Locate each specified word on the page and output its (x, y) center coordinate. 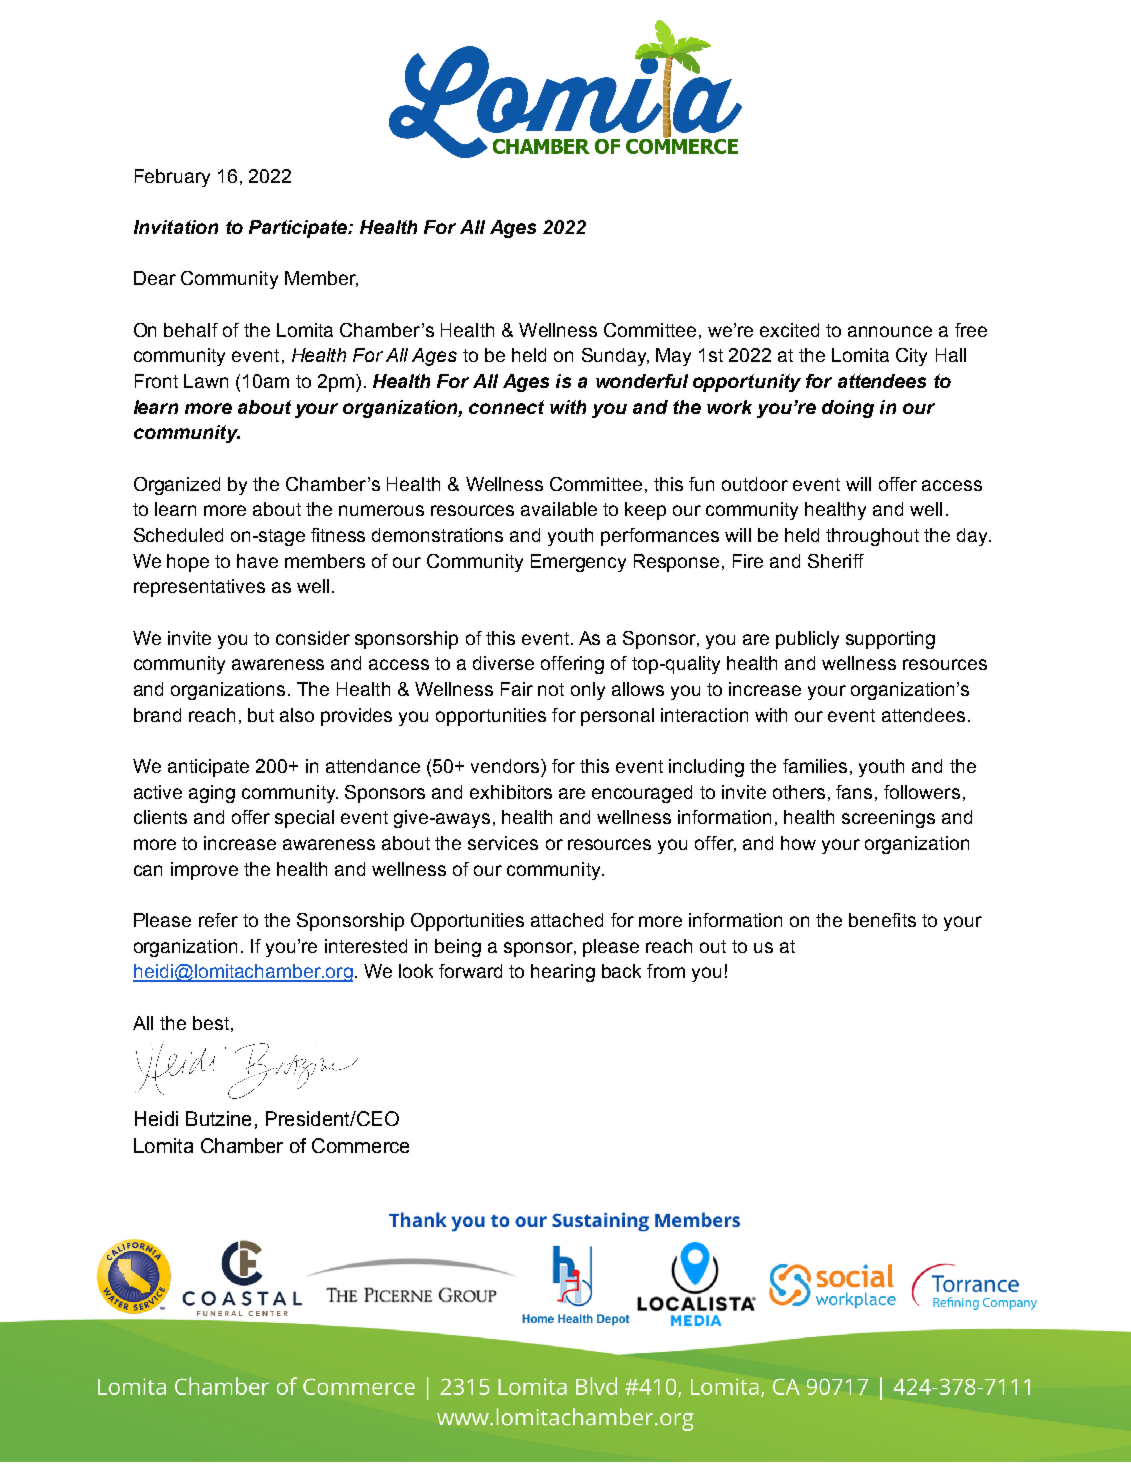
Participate (299, 229)
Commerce (360, 1145)
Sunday (615, 357)
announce (890, 331)
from (666, 971)
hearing (563, 973)
